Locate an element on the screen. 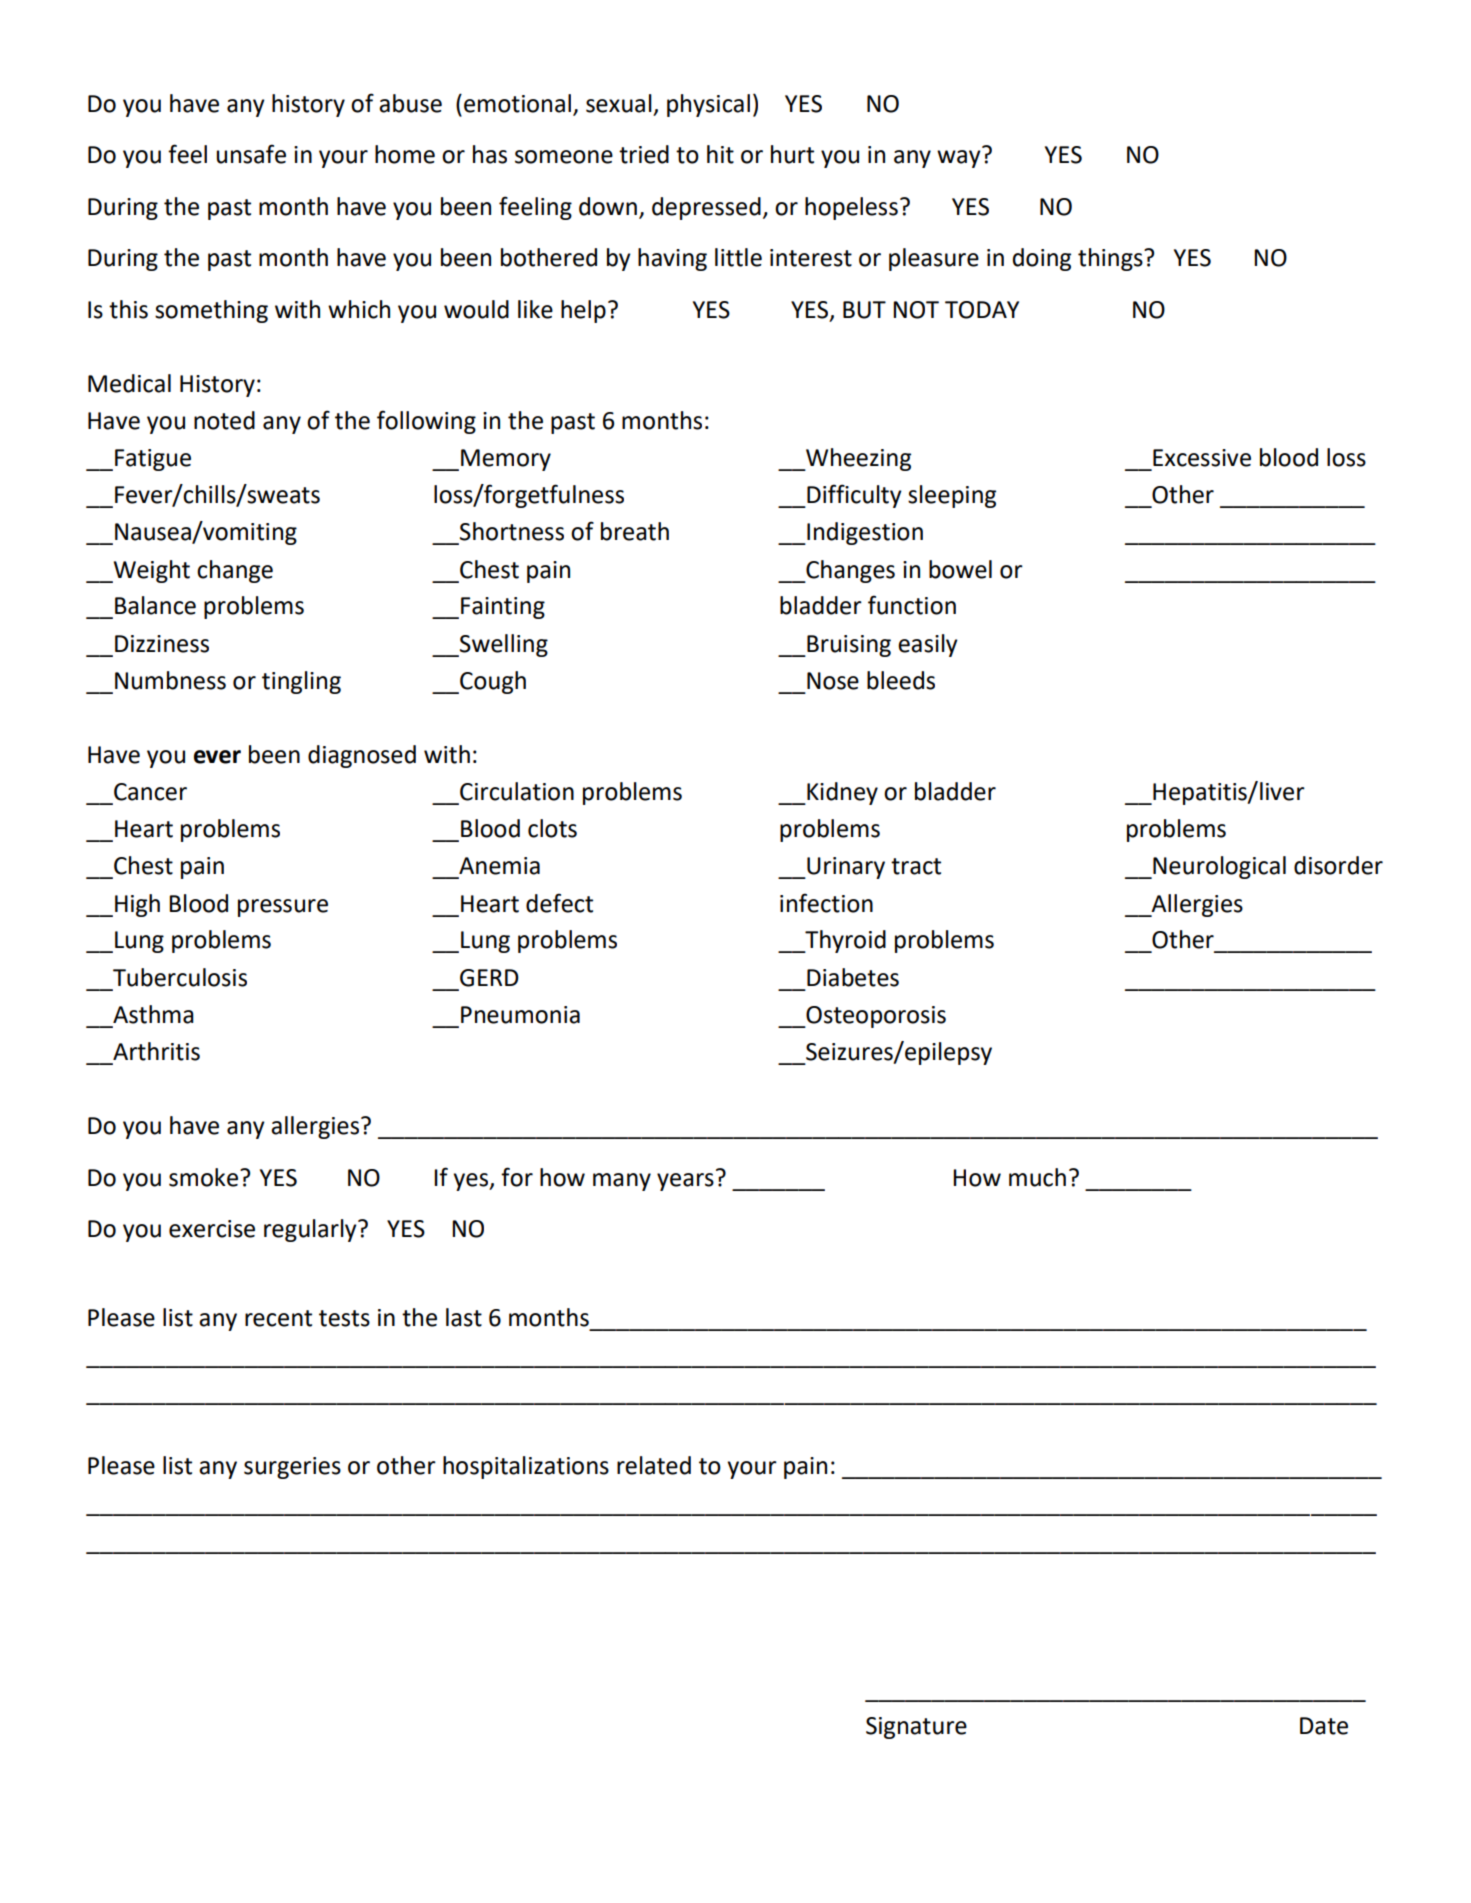 The image size is (1471, 1903). smoke is located at coordinates (203, 1177).
